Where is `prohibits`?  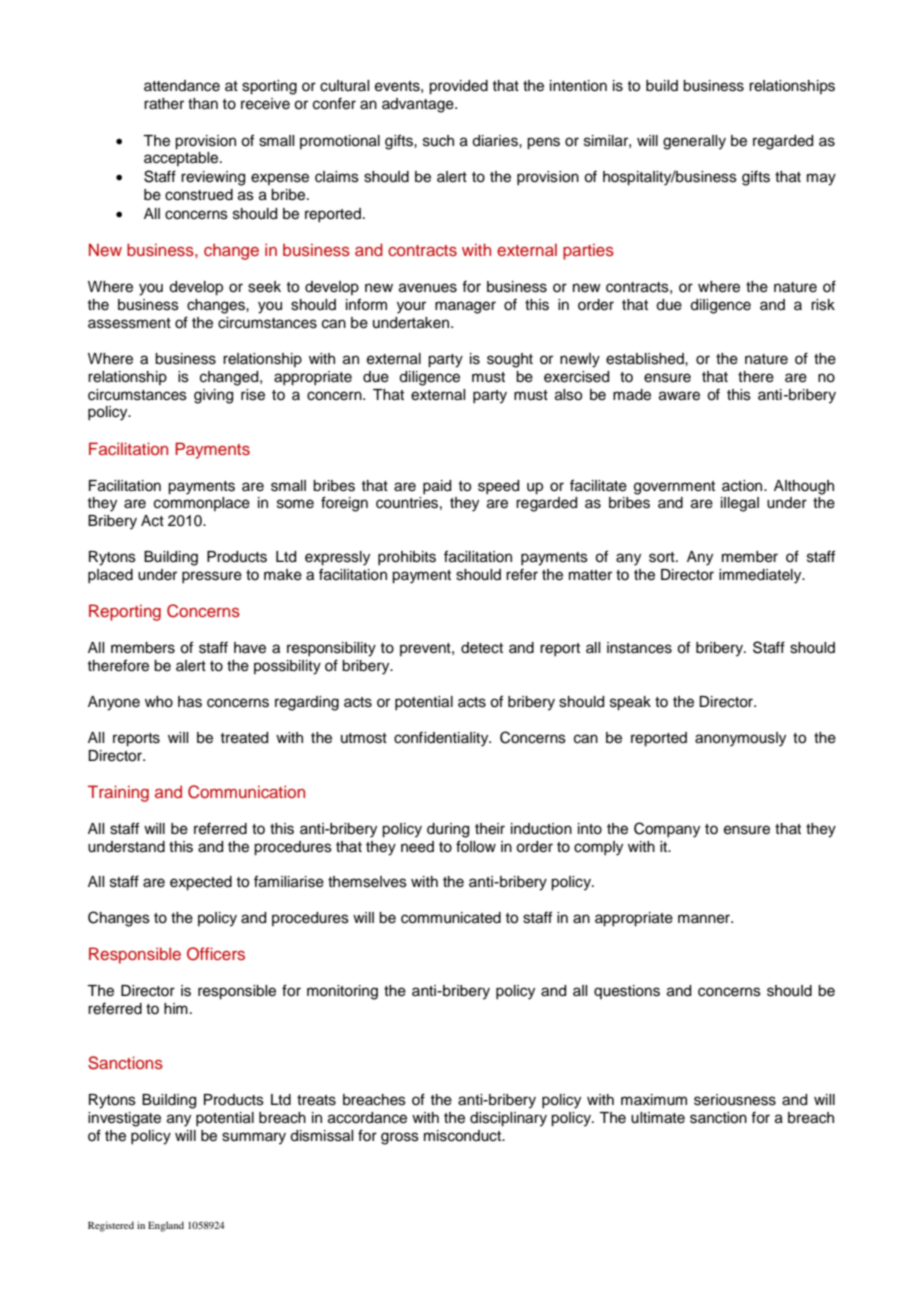
prohibits is located at coordinates (407, 558).
